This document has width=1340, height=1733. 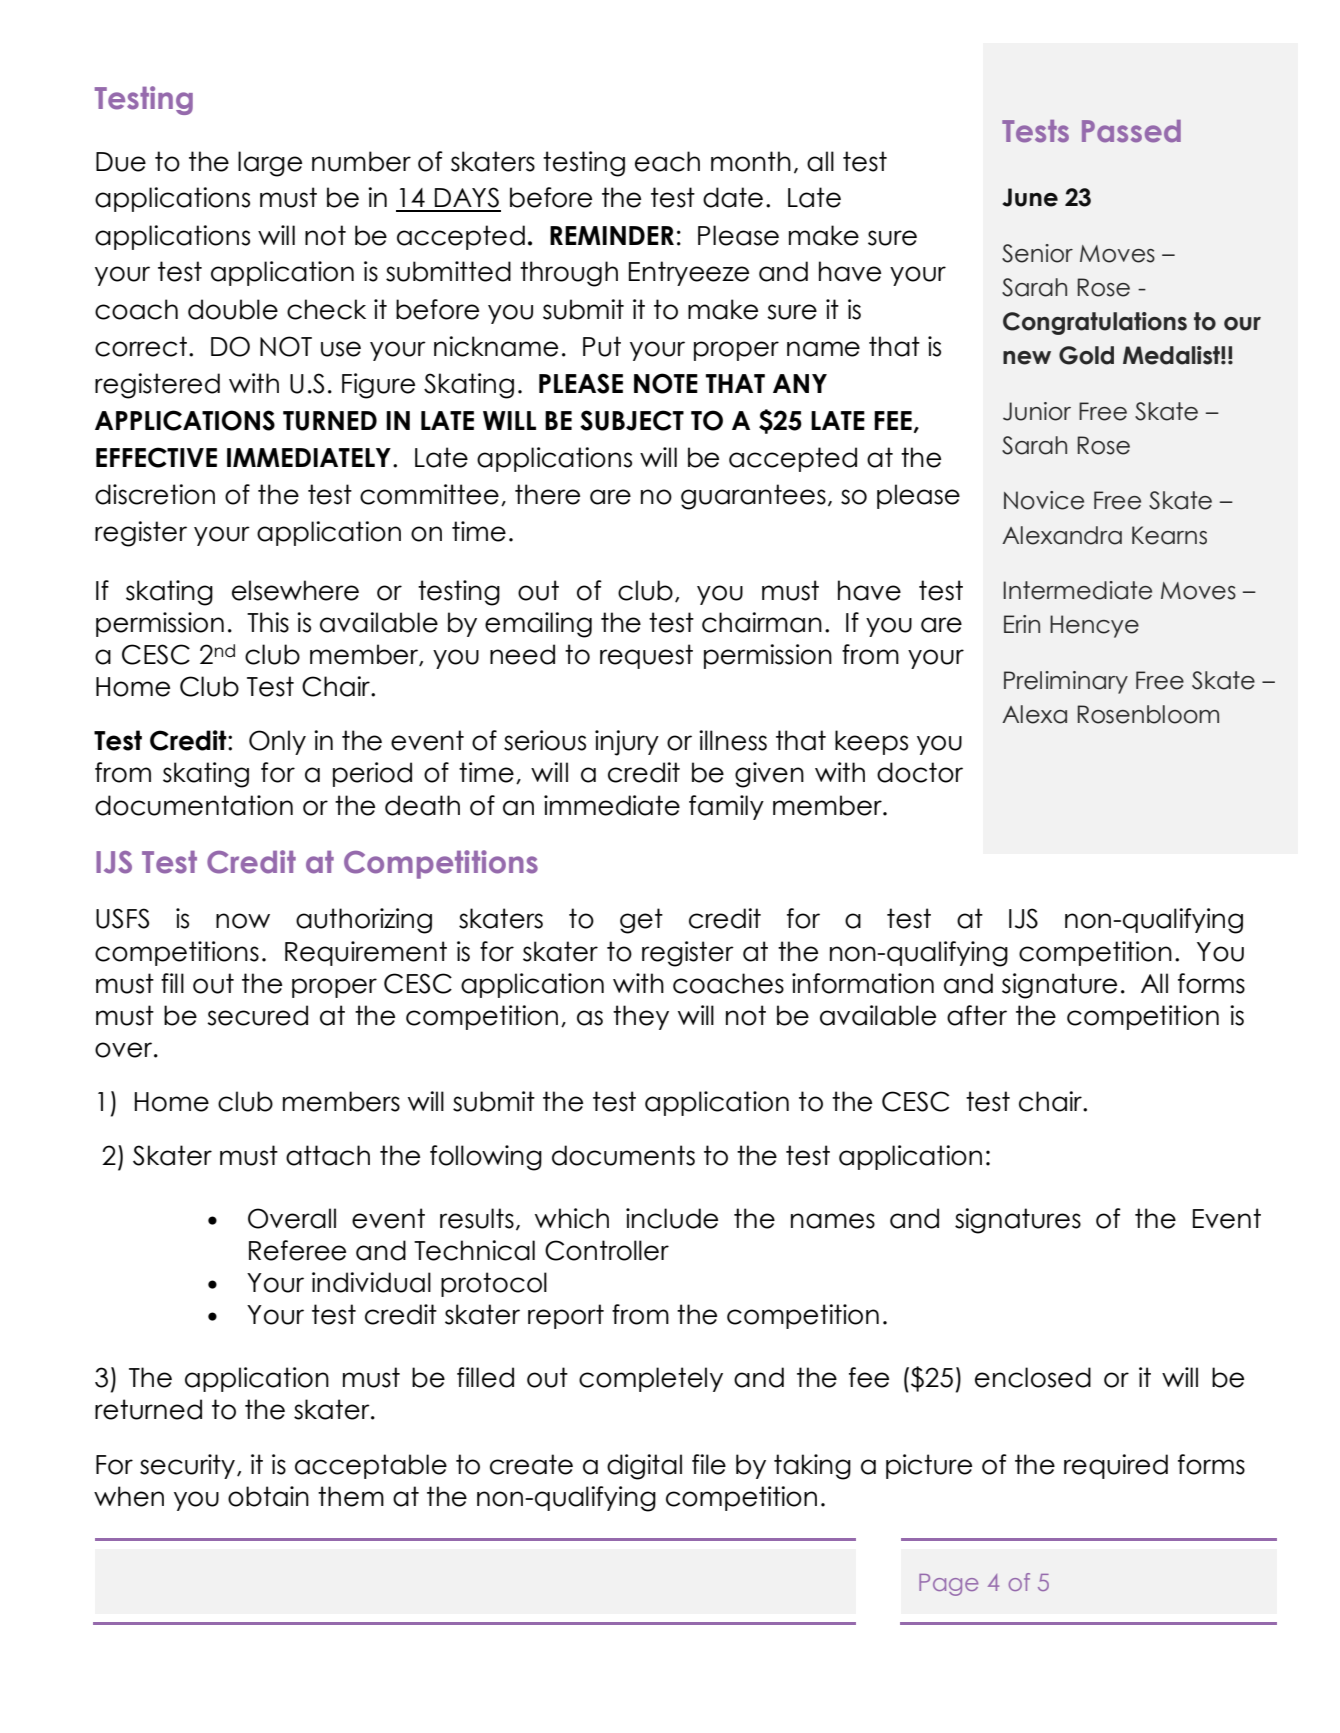 What do you see at coordinates (268, 622) in the document?
I see `This` at bounding box center [268, 622].
